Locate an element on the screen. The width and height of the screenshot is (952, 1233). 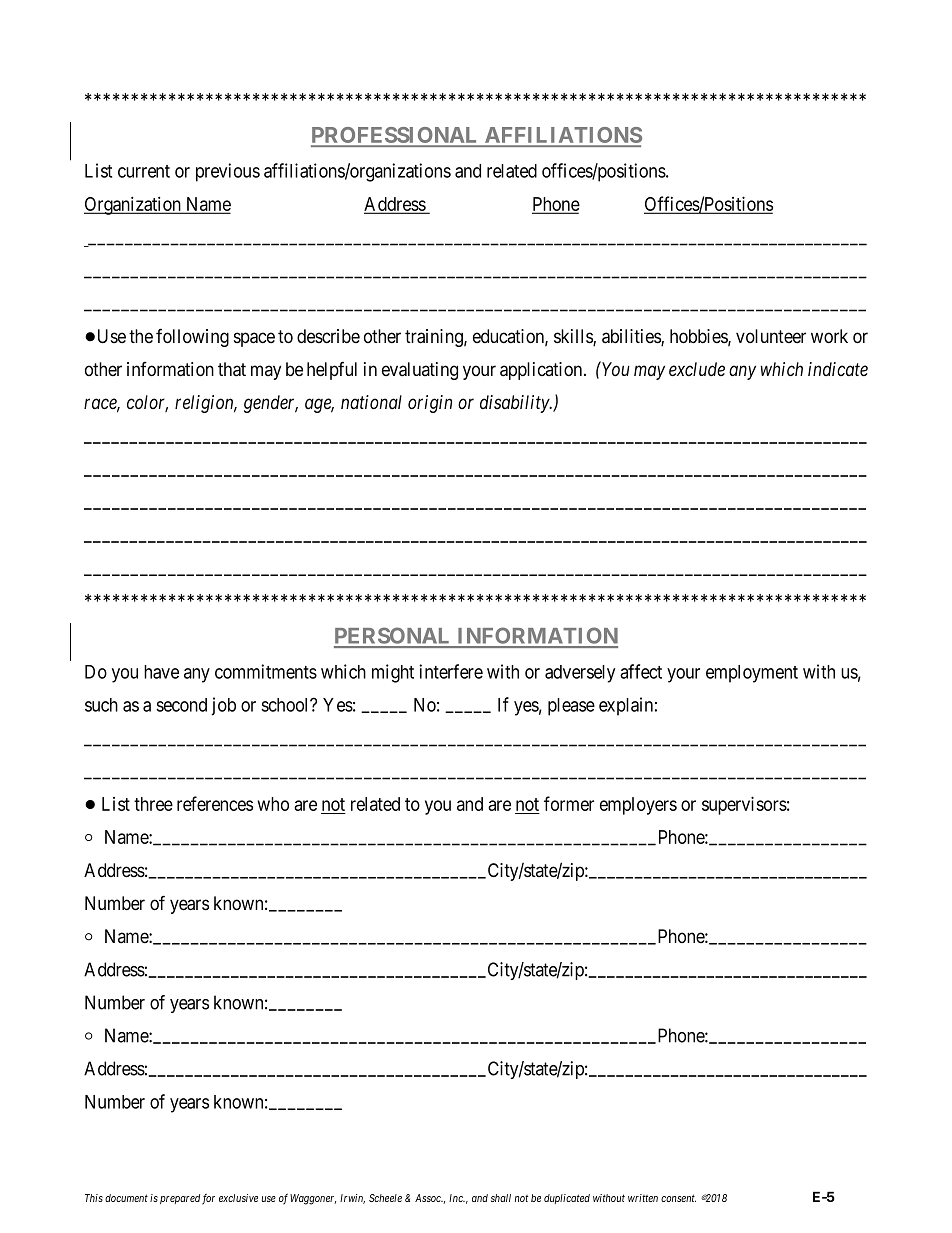
PROFESSIONAL is located at coordinates (396, 136).
